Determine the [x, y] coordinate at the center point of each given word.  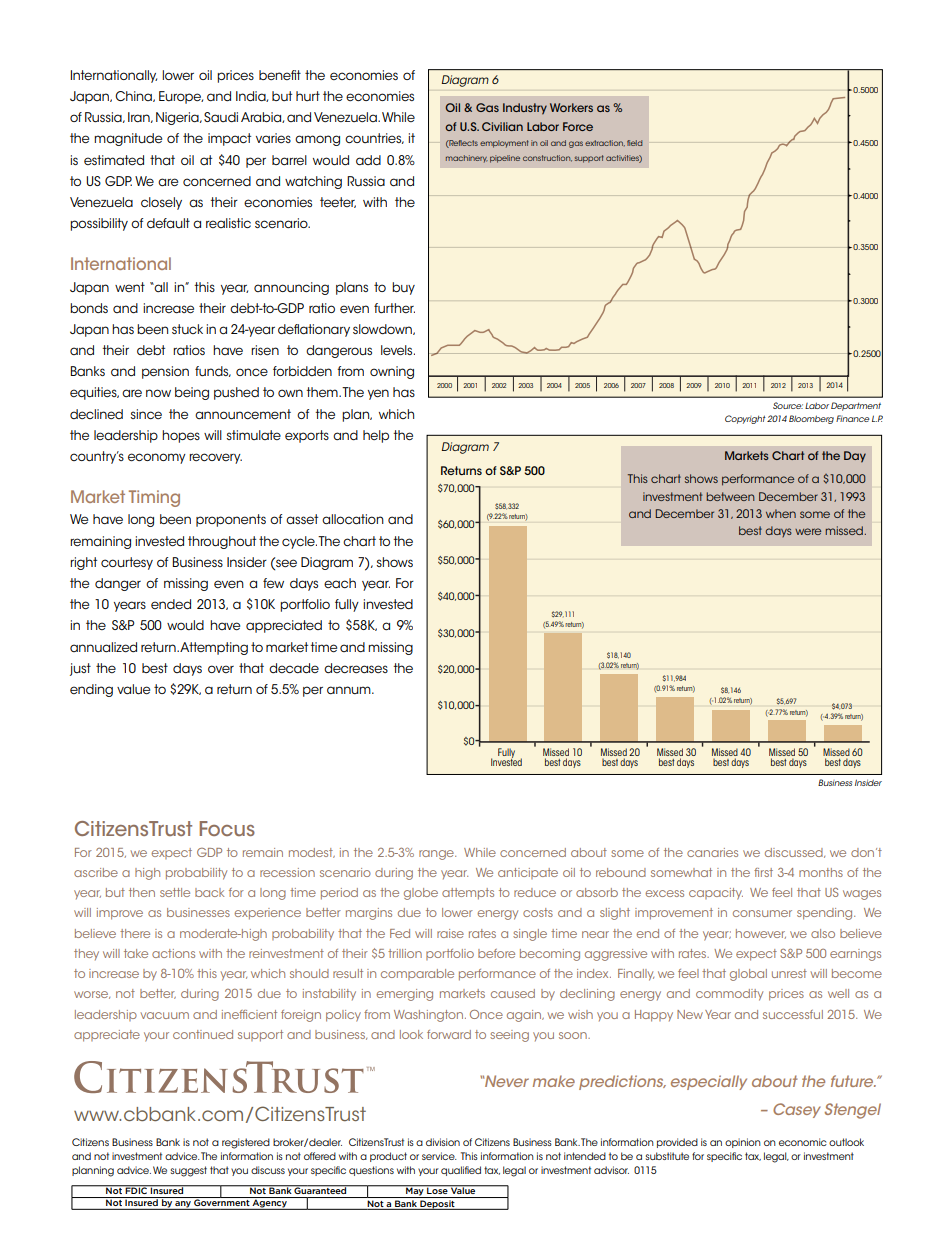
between [730, 496]
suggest [189, 1171]
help [376, 436]
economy [157, 458]
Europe [181, 97]
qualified [461, 1171]
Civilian [502, 126]
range [437, 855]
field [634, 143]
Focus [227, 828]
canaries [712, 852]
